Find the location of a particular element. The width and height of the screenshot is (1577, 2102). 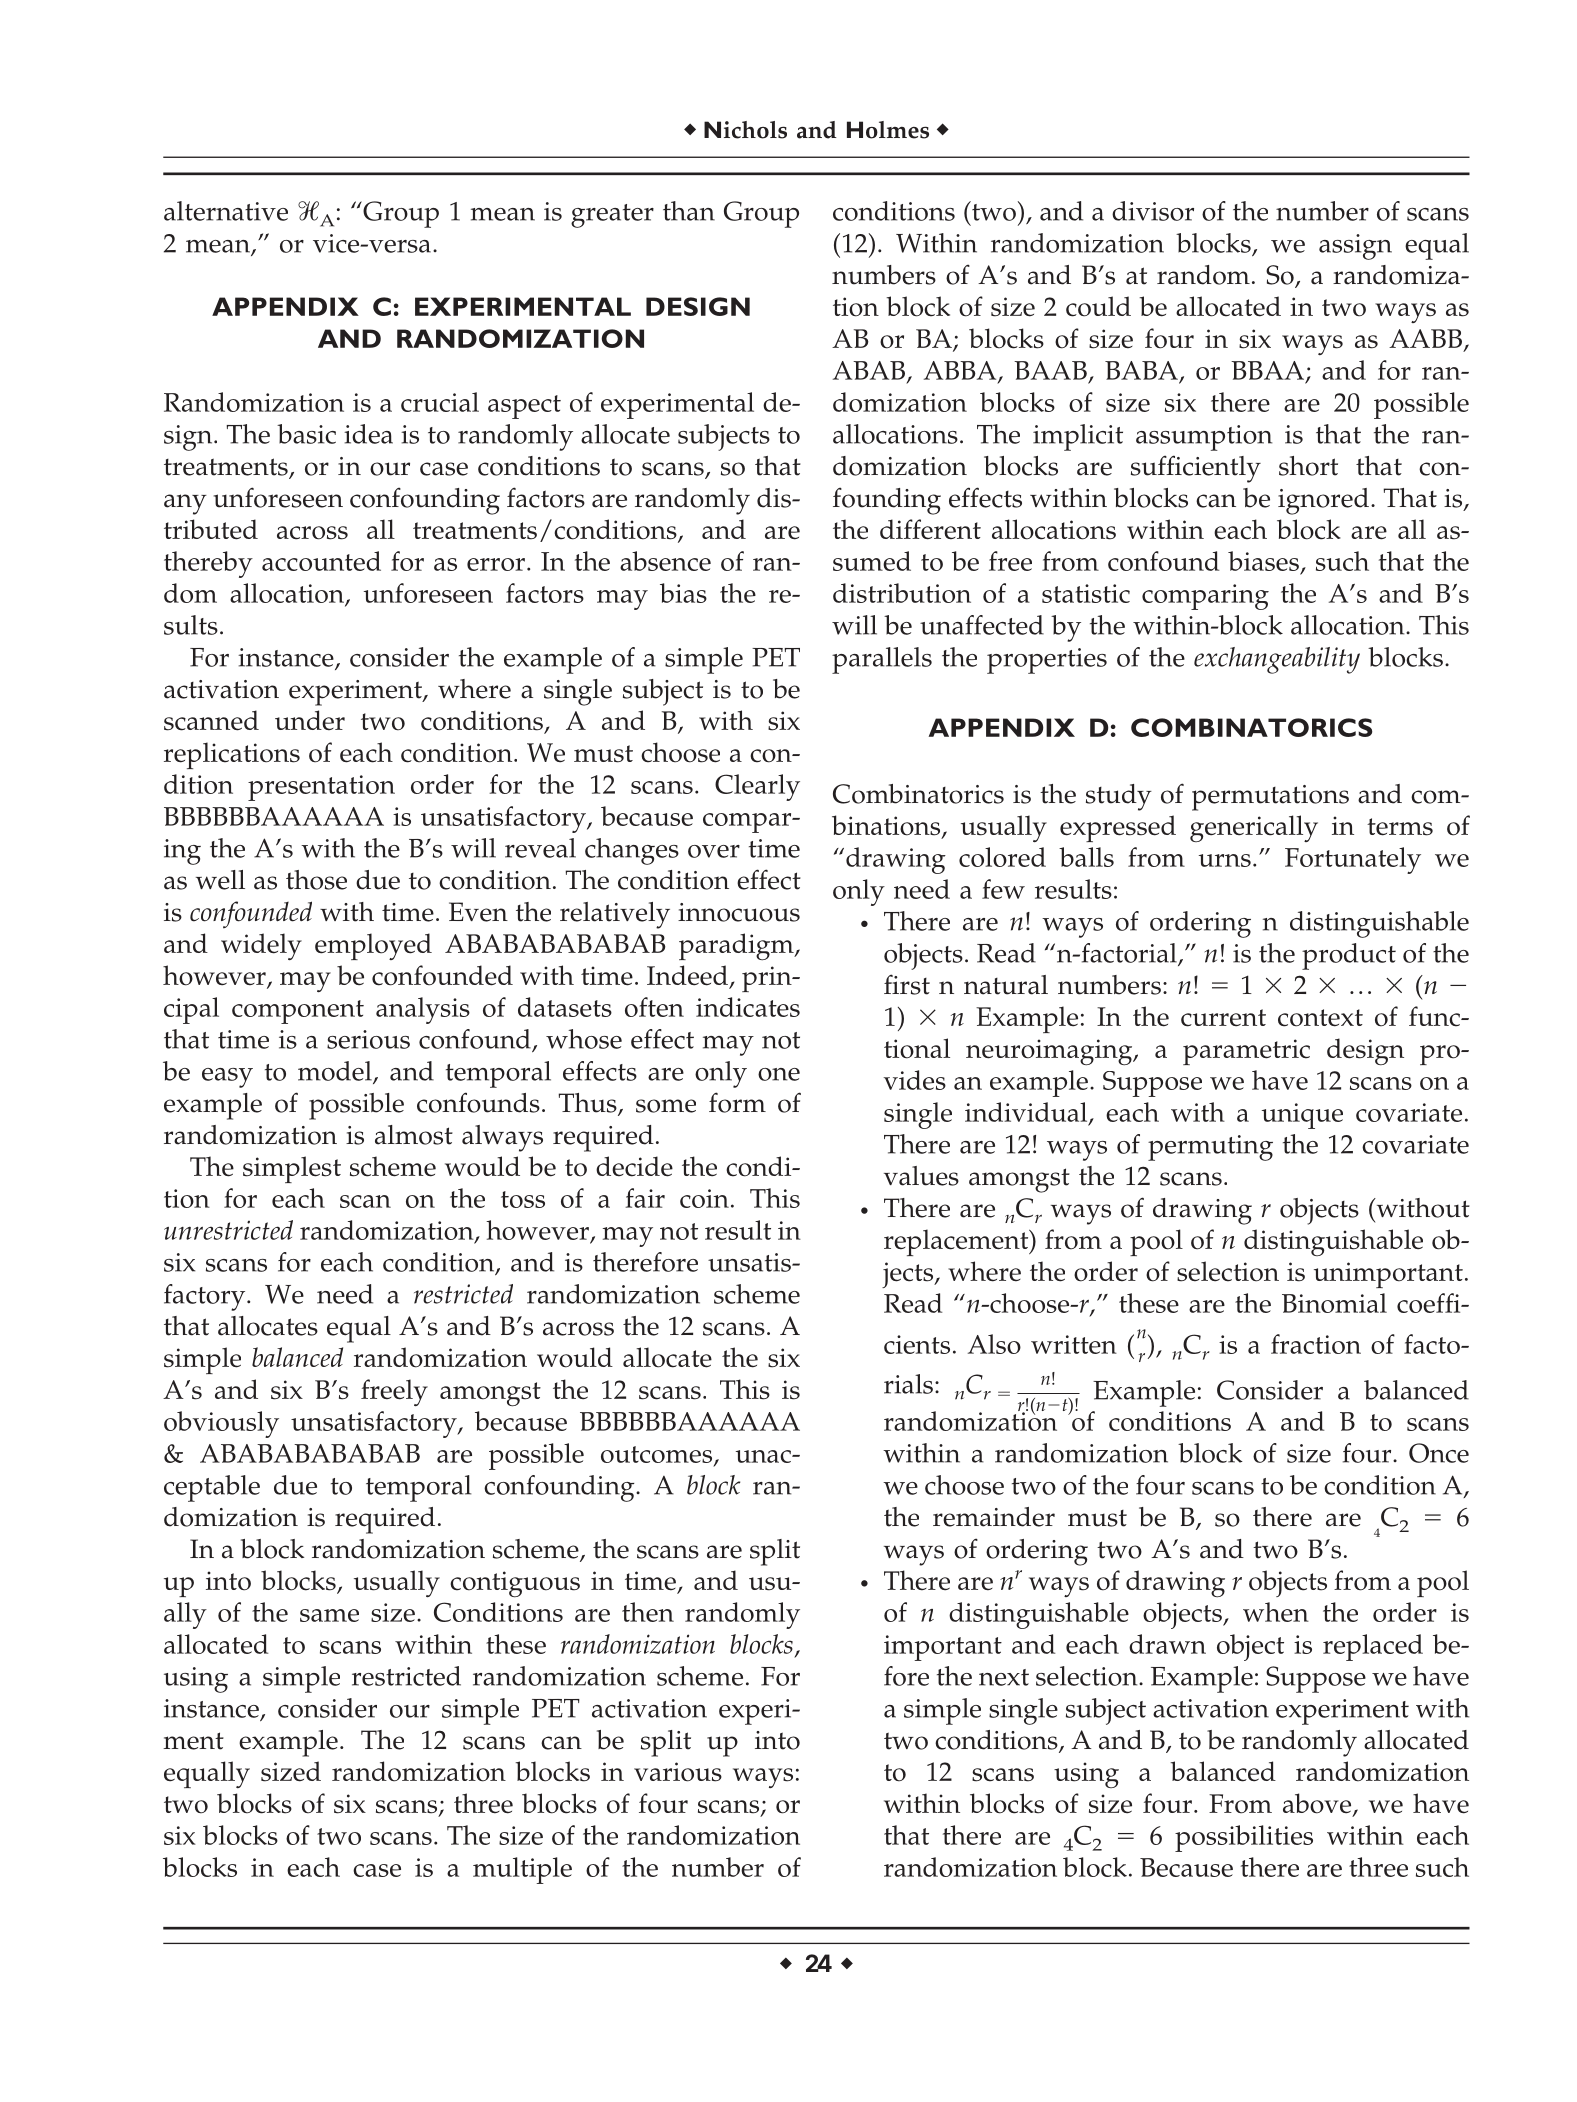

Nichols is located at coordinates (745, 130).
